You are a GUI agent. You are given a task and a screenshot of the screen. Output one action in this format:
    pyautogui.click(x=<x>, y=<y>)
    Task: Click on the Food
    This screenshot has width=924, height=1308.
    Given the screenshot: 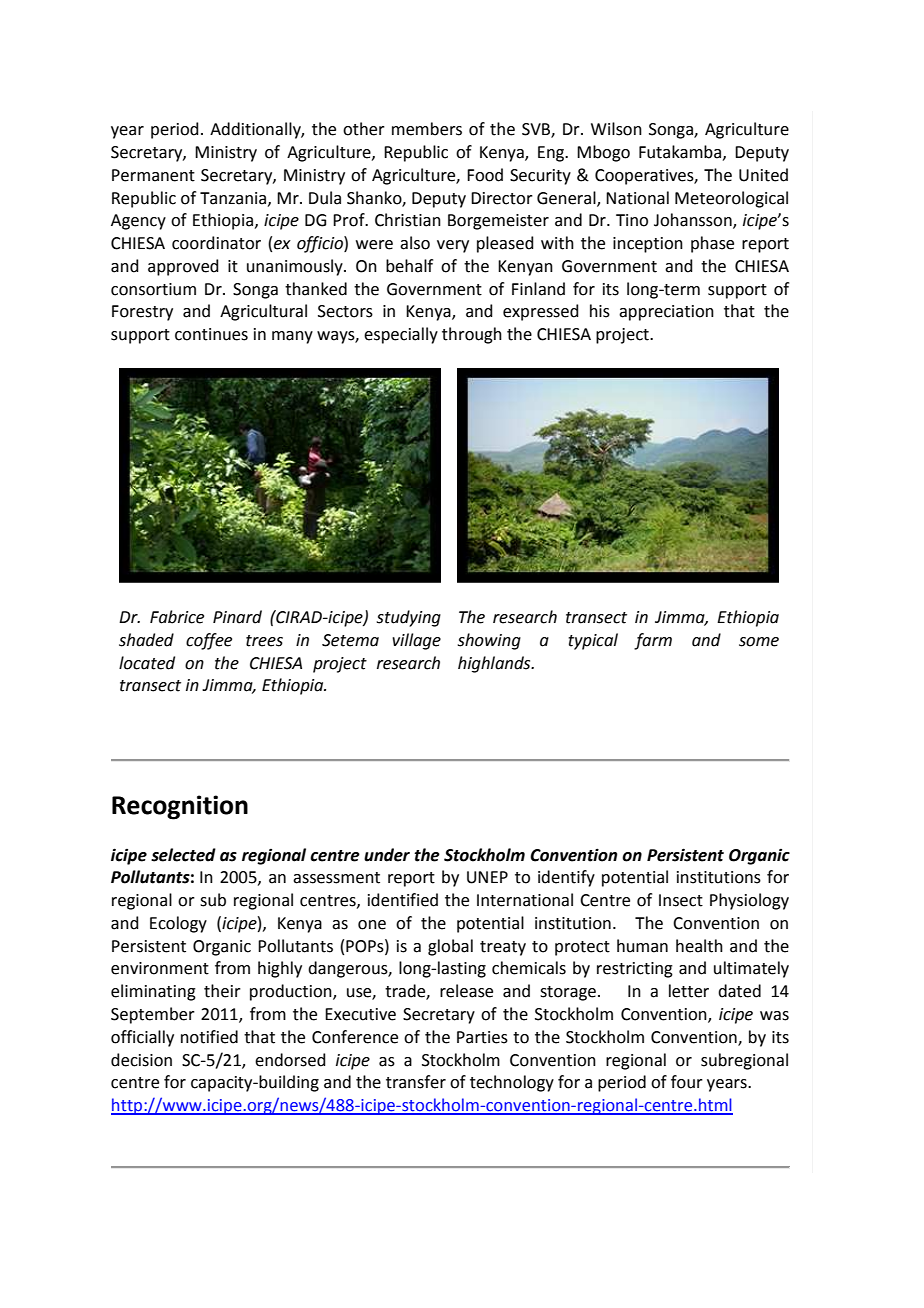 What is the action you would take?
    pyautogui.click(x=485, y=175)
